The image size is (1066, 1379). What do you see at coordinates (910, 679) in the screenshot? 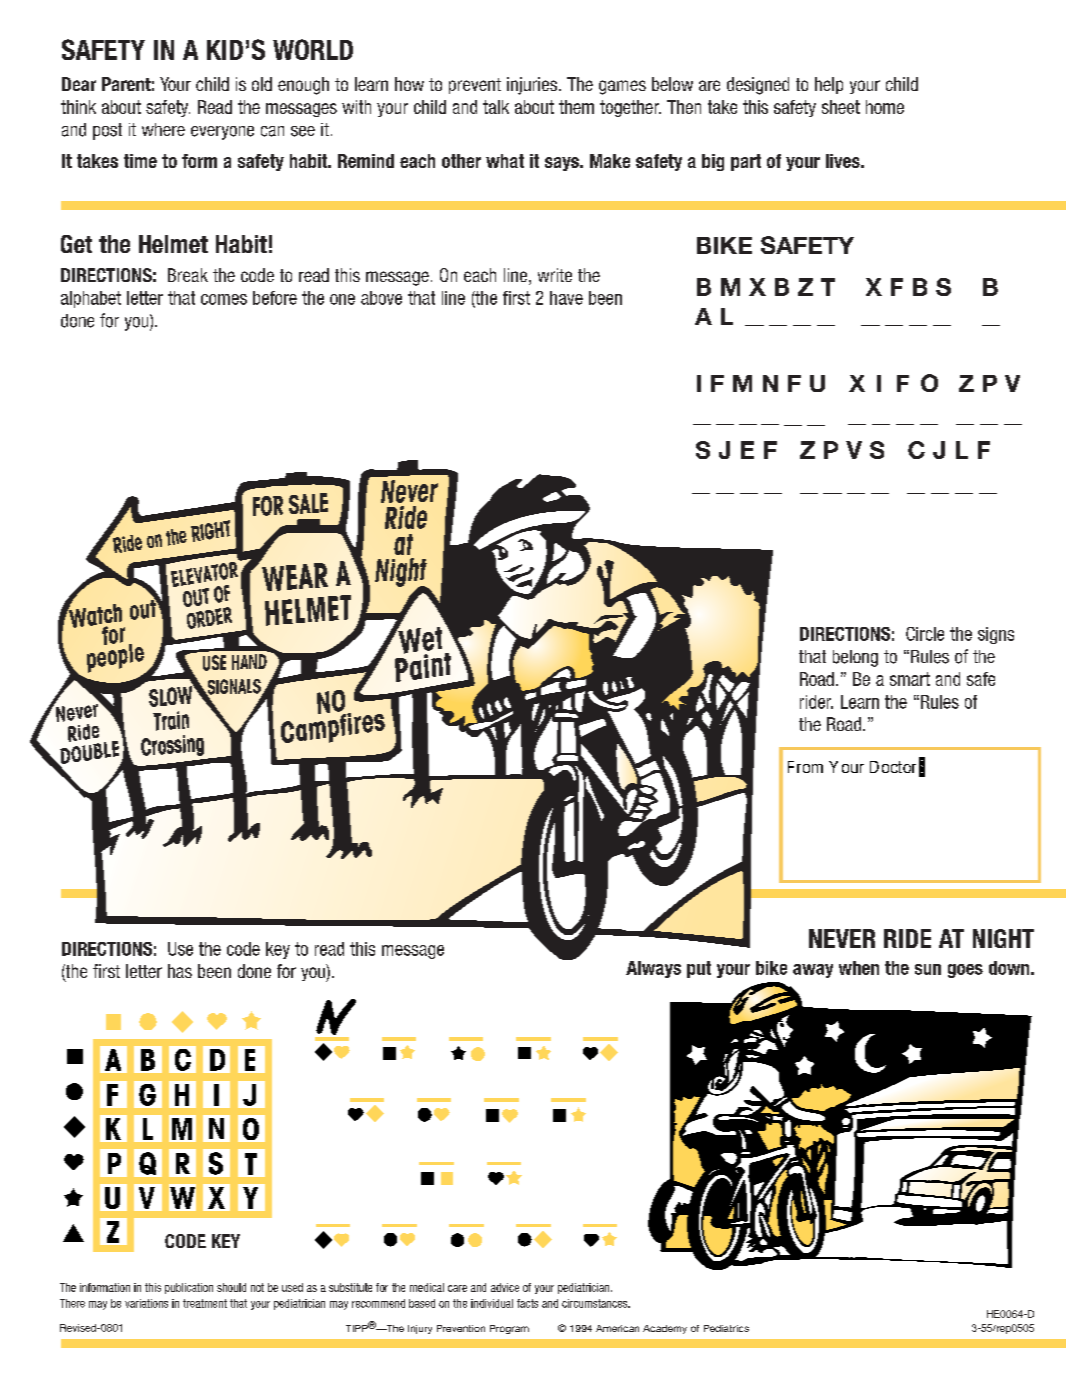
I see `smart` at bounding box center [910, 679].
